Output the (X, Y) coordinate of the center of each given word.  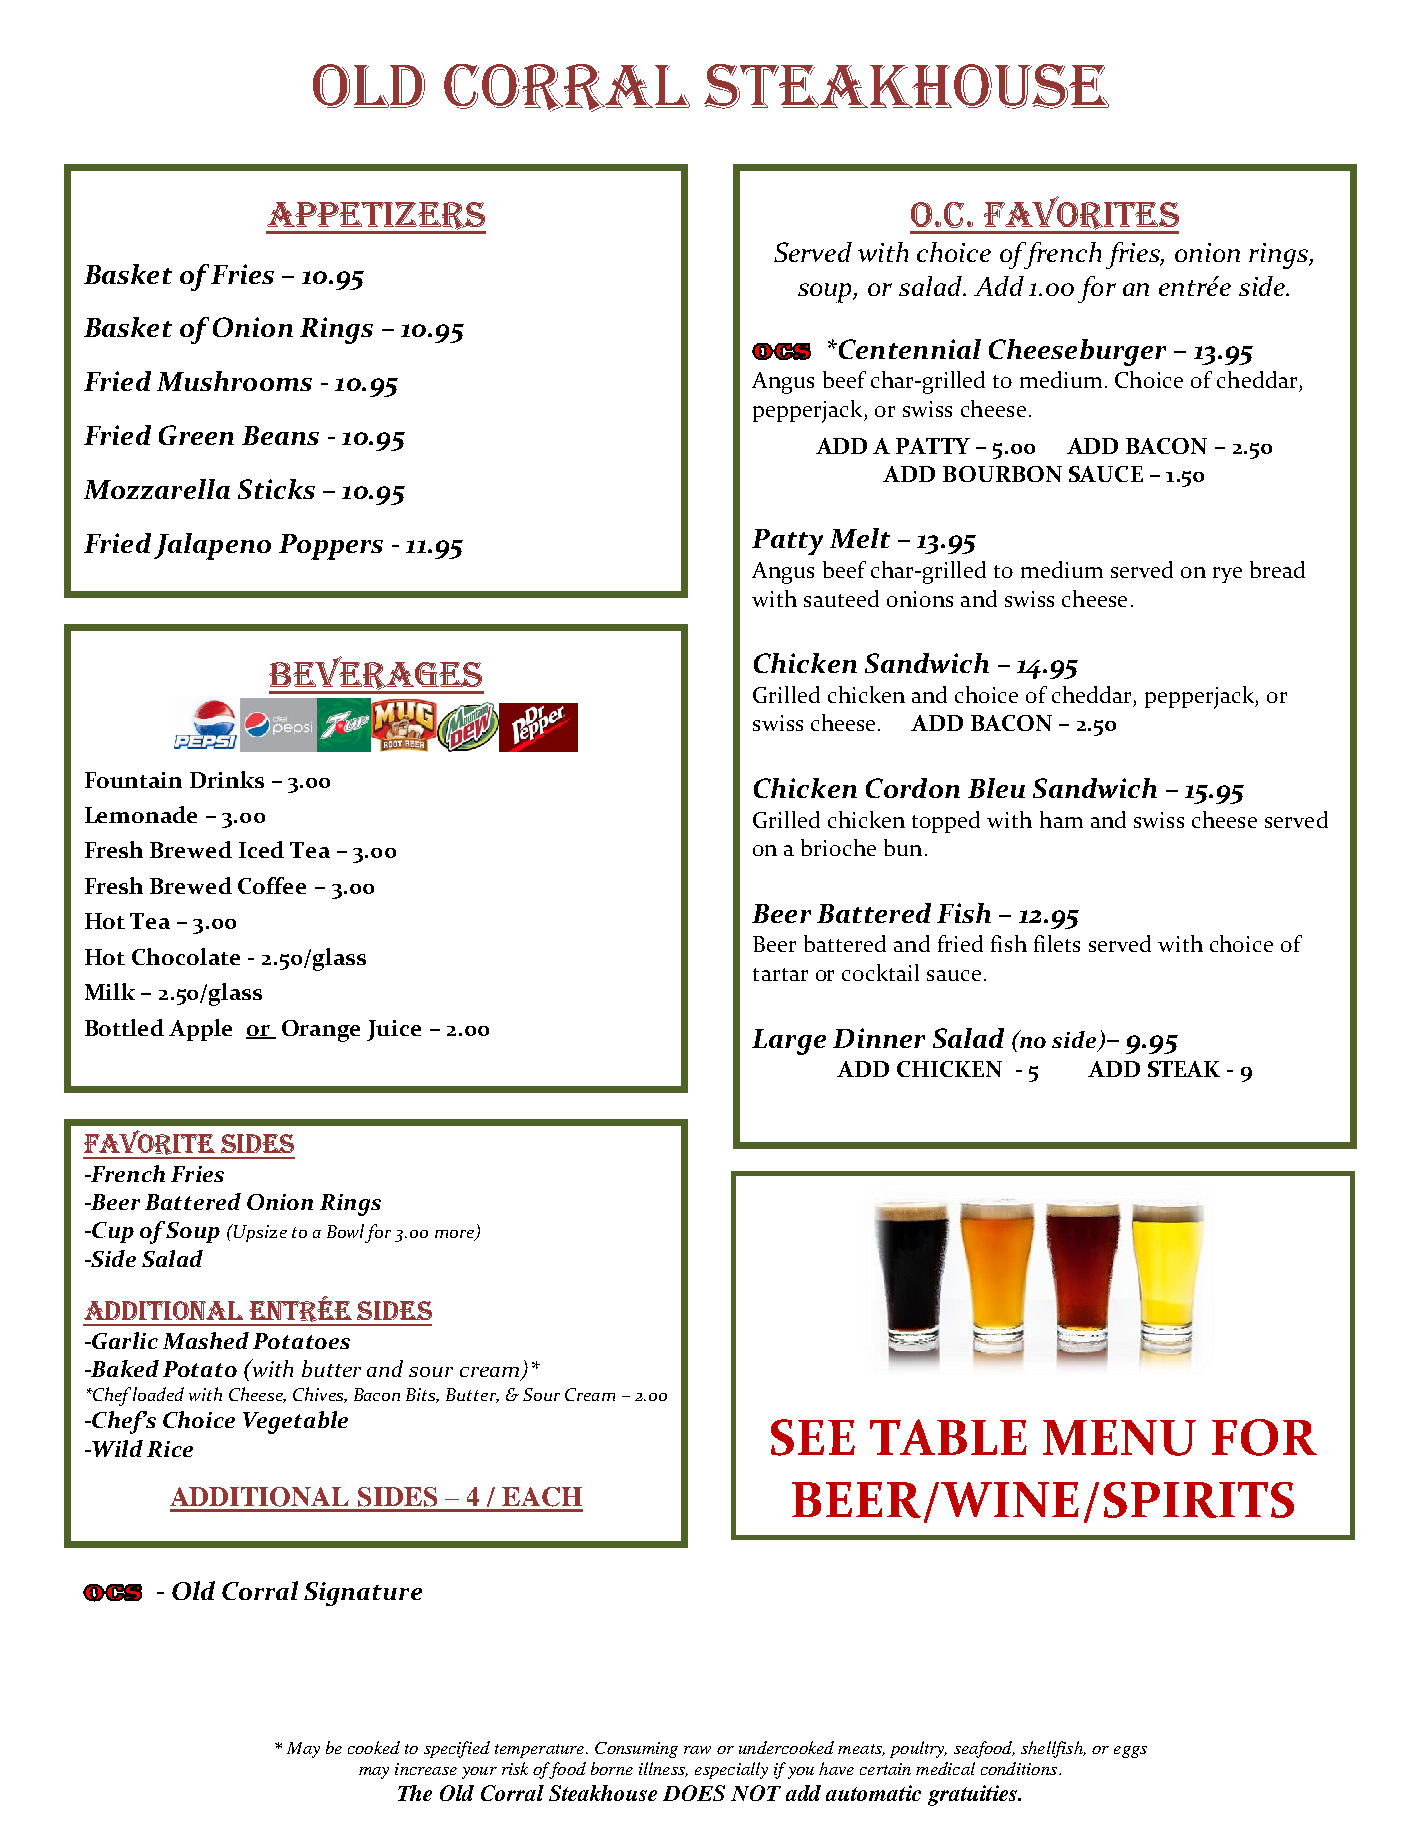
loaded (158, 1394)
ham (1061, 819)
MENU (1119, 1438)
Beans (280, 435)
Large (789, 1042)
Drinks (227, 779)
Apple (200, 1030)
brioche (838, 847)
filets (1057, 943)
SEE (813, 1437)
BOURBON (1002, 474)
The (415, 1793)
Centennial (908, 349)
